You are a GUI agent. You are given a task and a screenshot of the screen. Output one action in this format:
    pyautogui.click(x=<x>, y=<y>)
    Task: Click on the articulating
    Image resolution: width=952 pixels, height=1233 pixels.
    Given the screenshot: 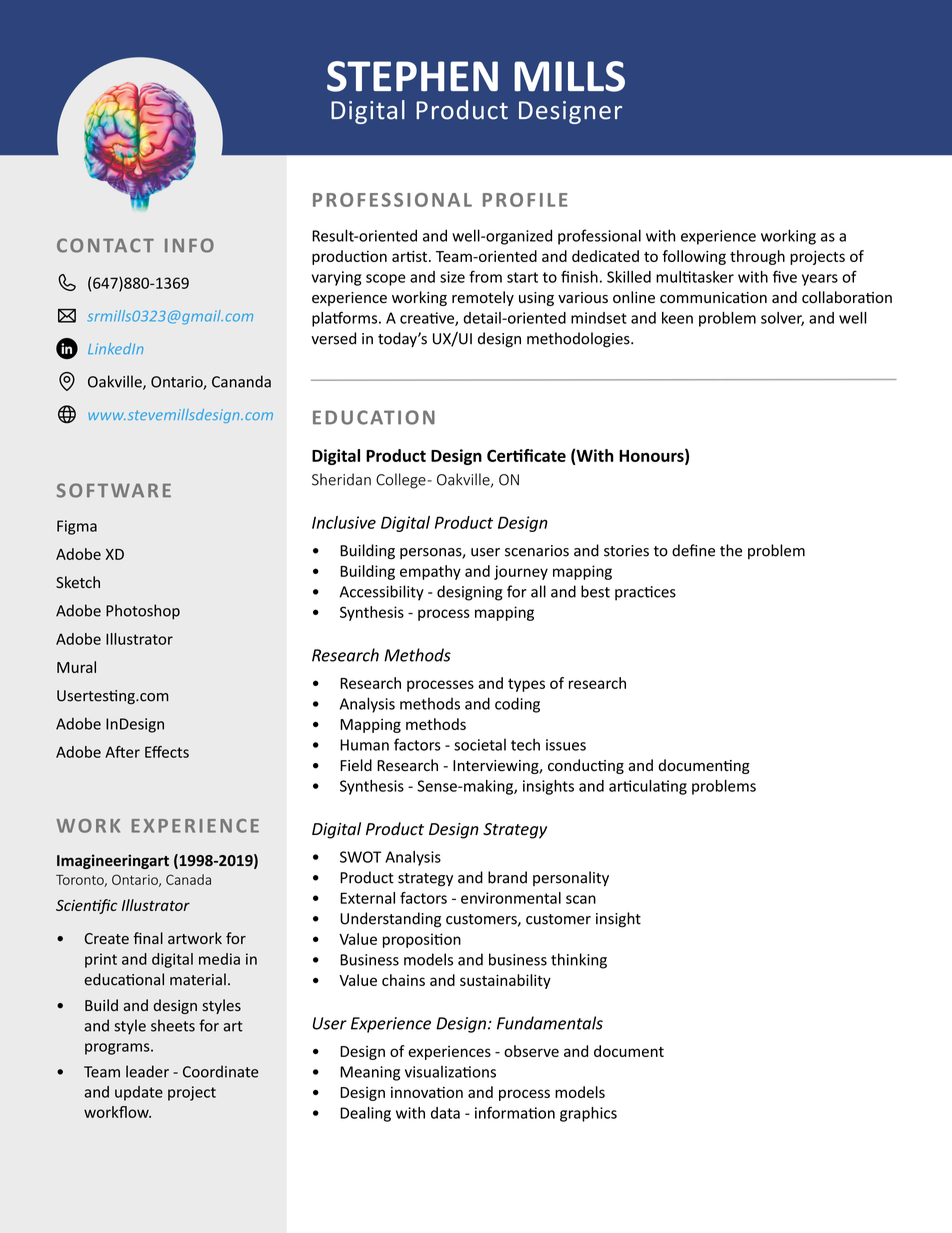 What is the action you would take?
    pyautogui.click(x=648, y=787)
